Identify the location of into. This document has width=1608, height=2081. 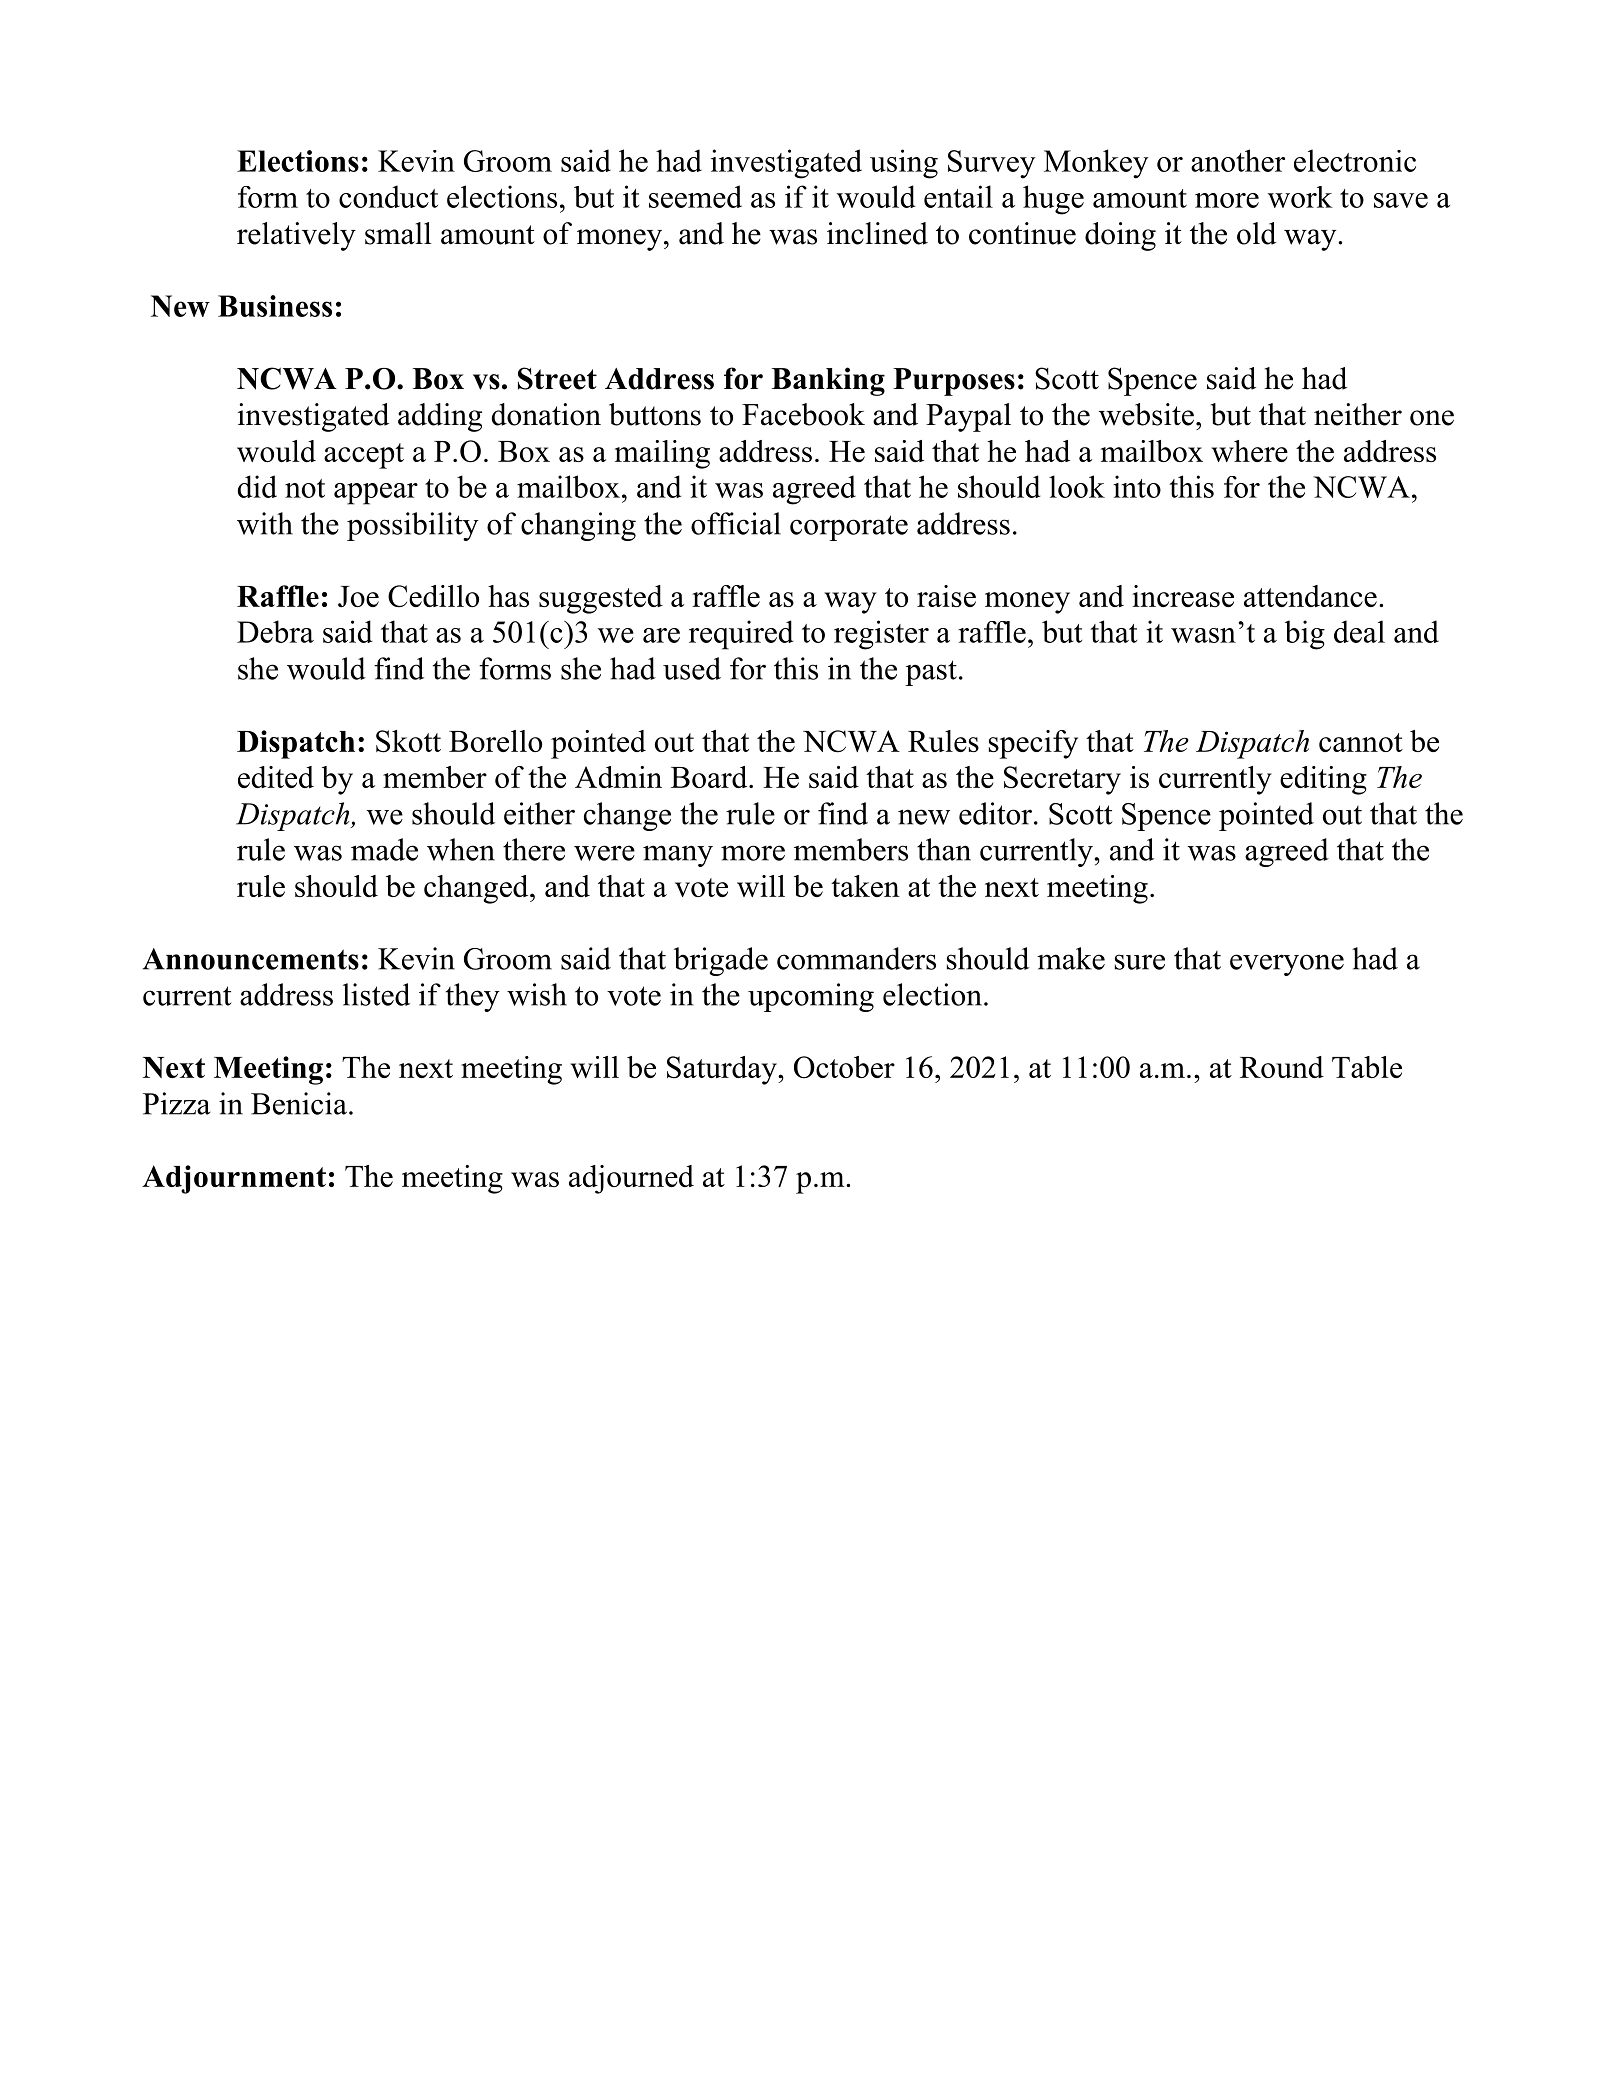
(1137, 486).
